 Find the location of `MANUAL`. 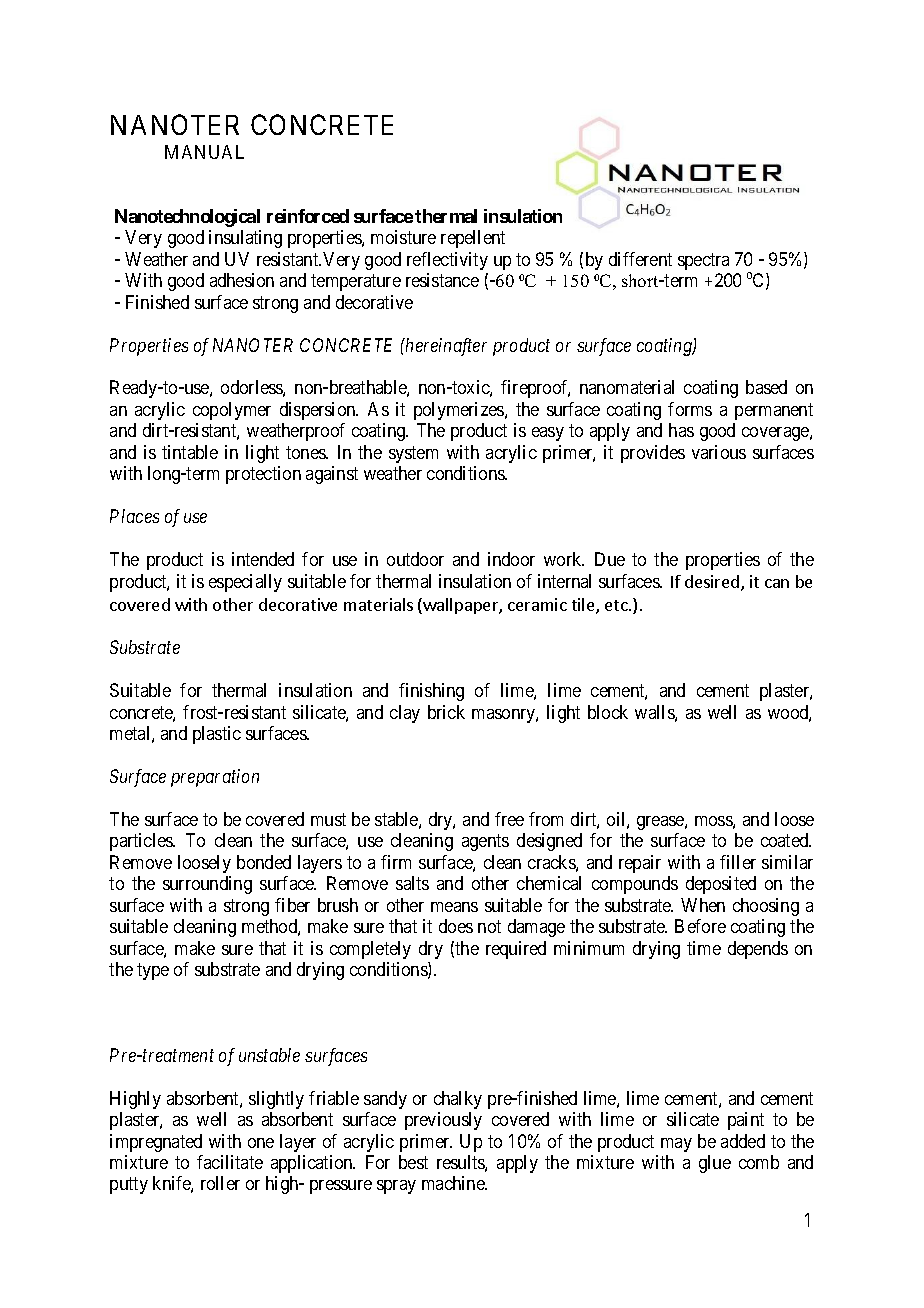

MANUAL is located at coordinates (204, 152).
